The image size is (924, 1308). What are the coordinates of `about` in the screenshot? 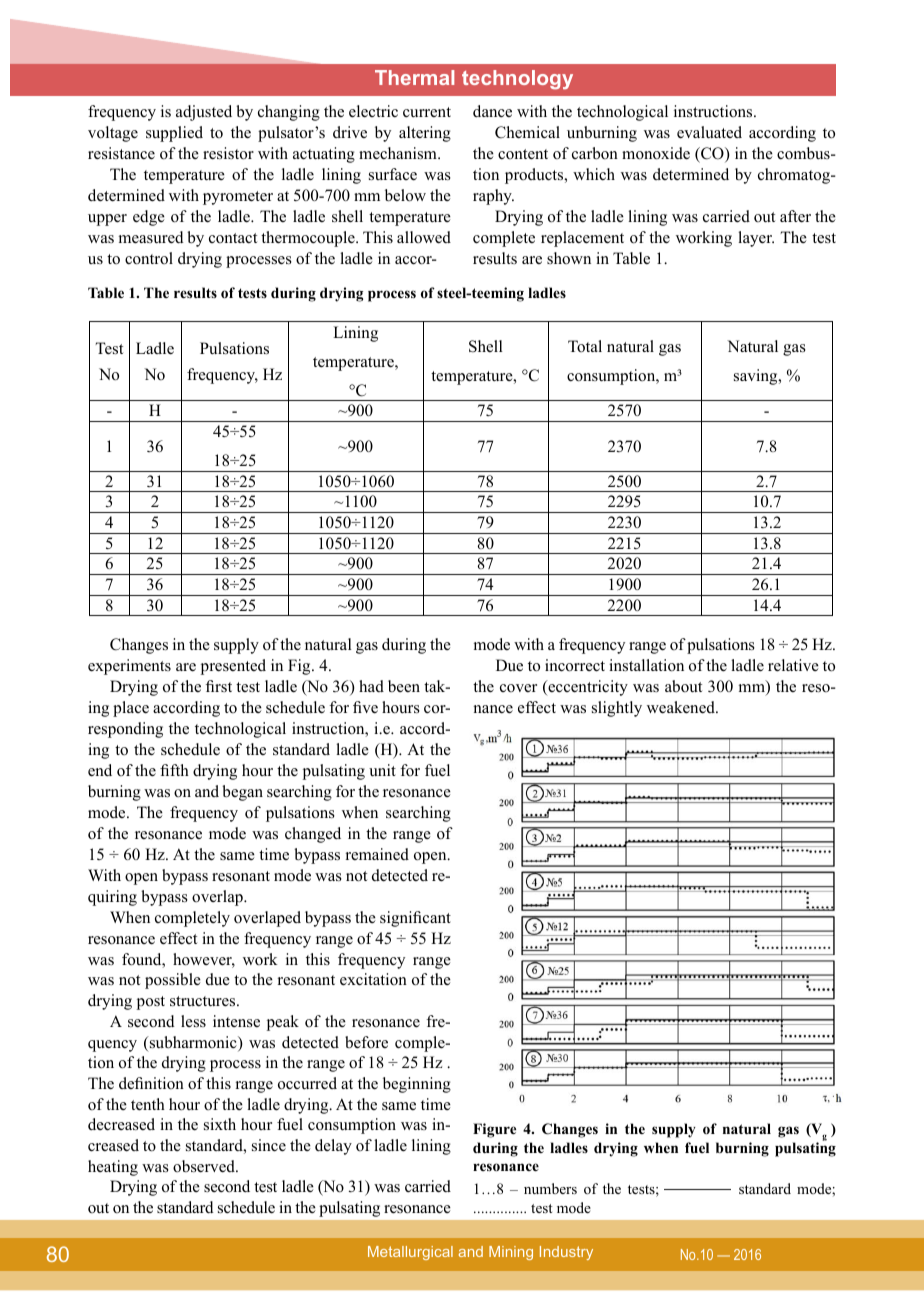 It's located at (683, 686).
